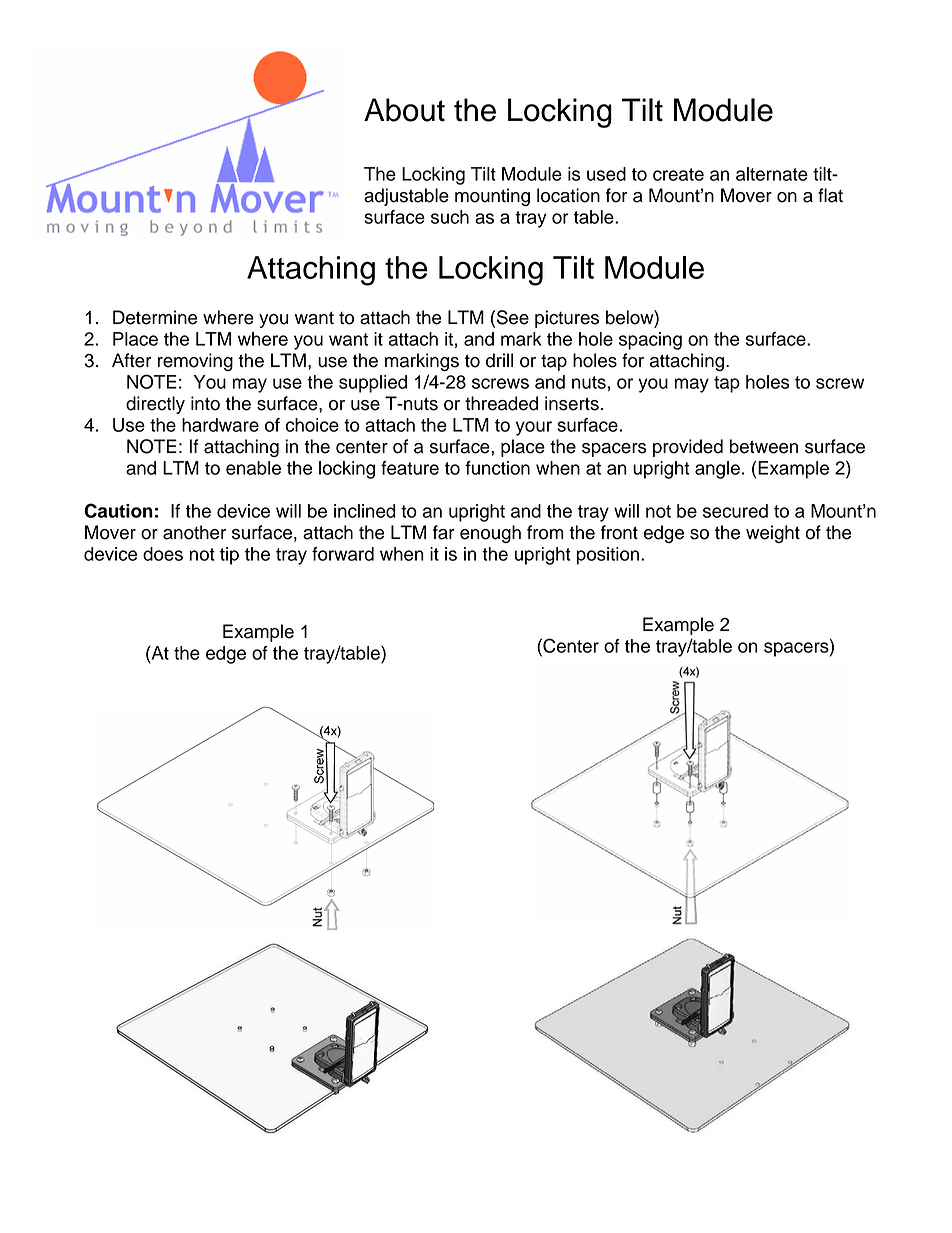 The width and height of the document is (952, 1233). I want to click on used, so click(606, 174).
